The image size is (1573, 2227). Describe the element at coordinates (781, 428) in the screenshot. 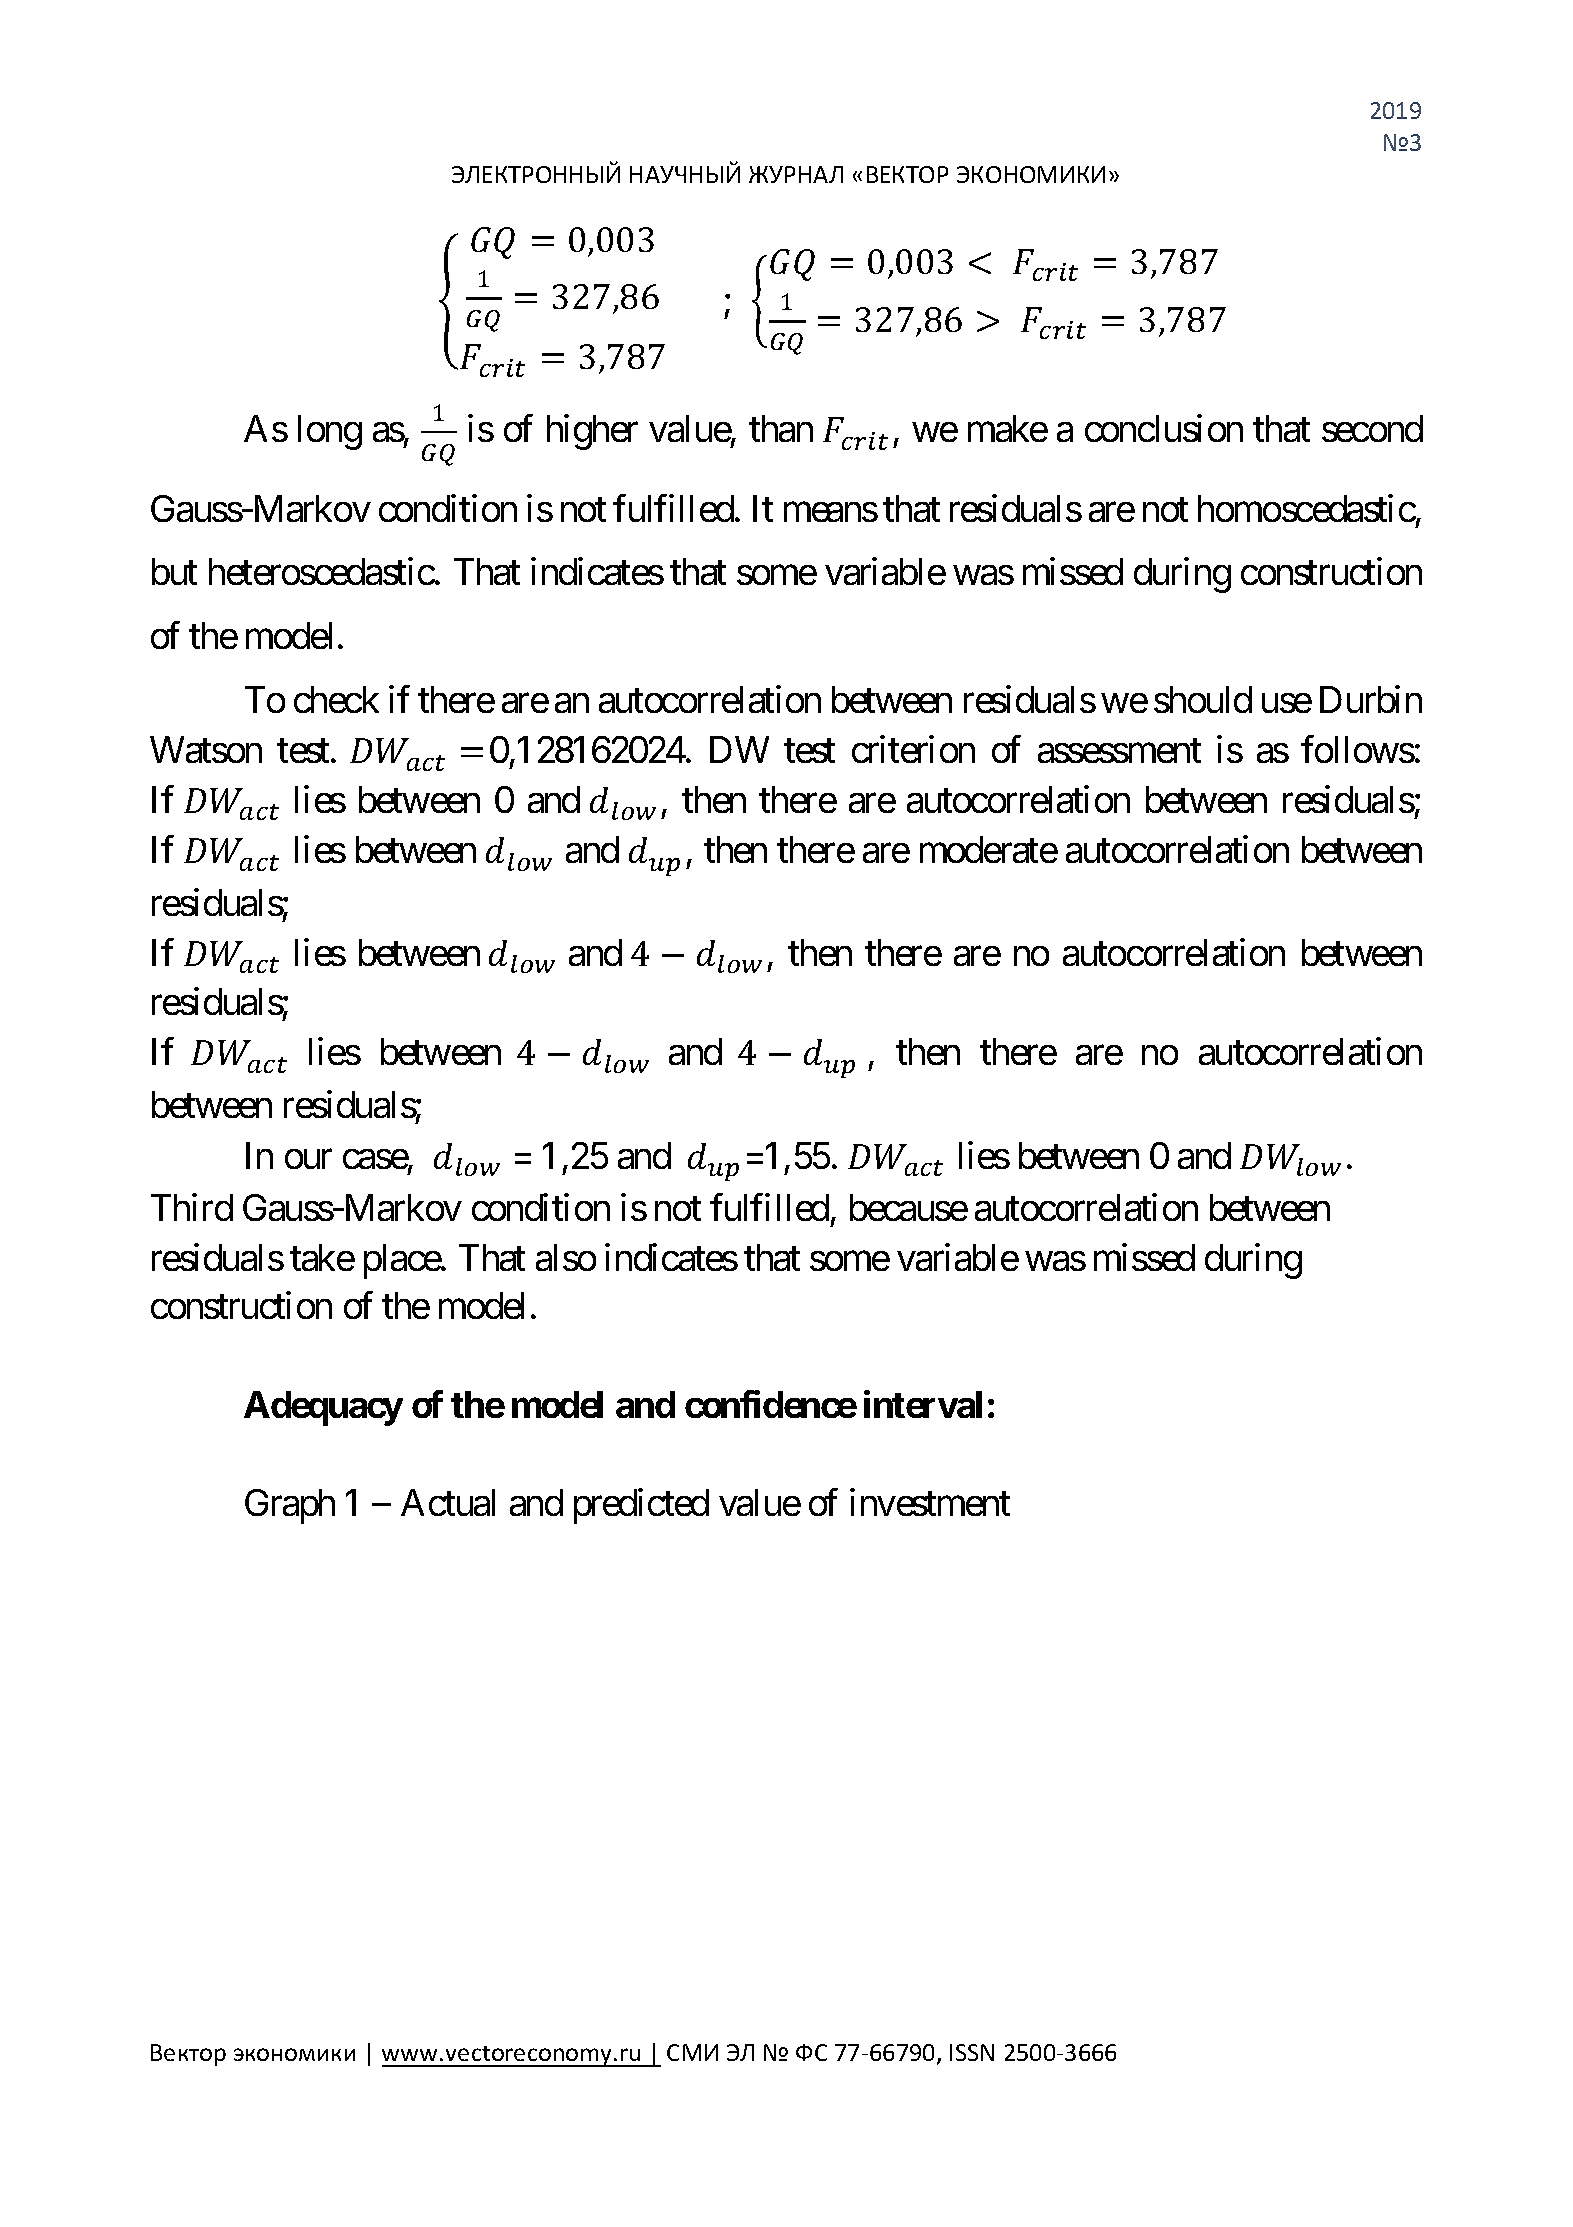

I see `than` at that location.
